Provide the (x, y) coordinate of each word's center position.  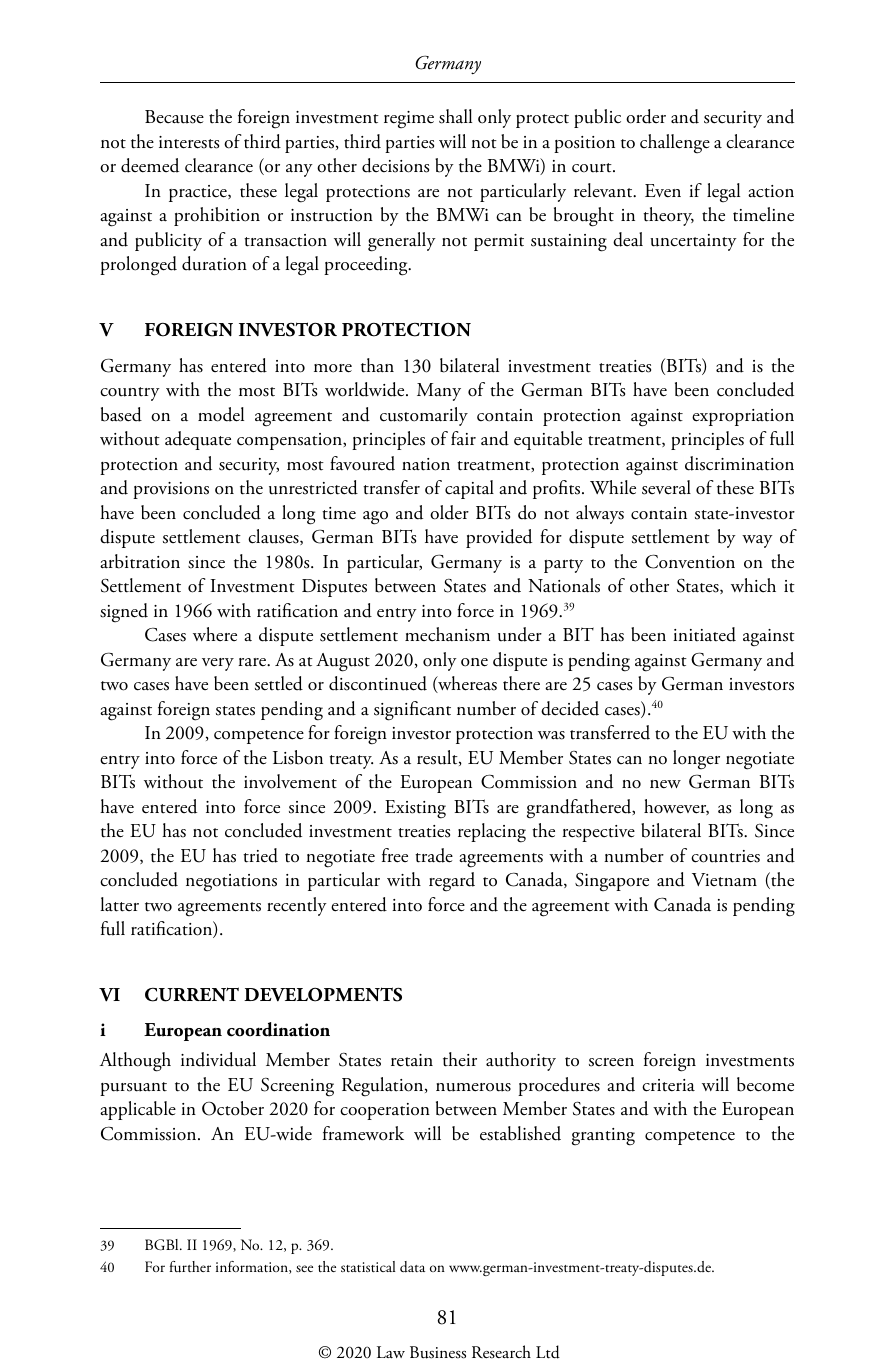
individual (218, 1059)
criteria (668, 1085)
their (460, 1059)
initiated (704, 634)
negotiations (231, 883)
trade (434, 855)
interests (189, 142)
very (218, 664)
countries (725, 856)
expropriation (743, 417)
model (221, 414)
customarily (424, 416)
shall (455, 116)
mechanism (447, 634)
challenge (675, 144)
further (190, 1267)
